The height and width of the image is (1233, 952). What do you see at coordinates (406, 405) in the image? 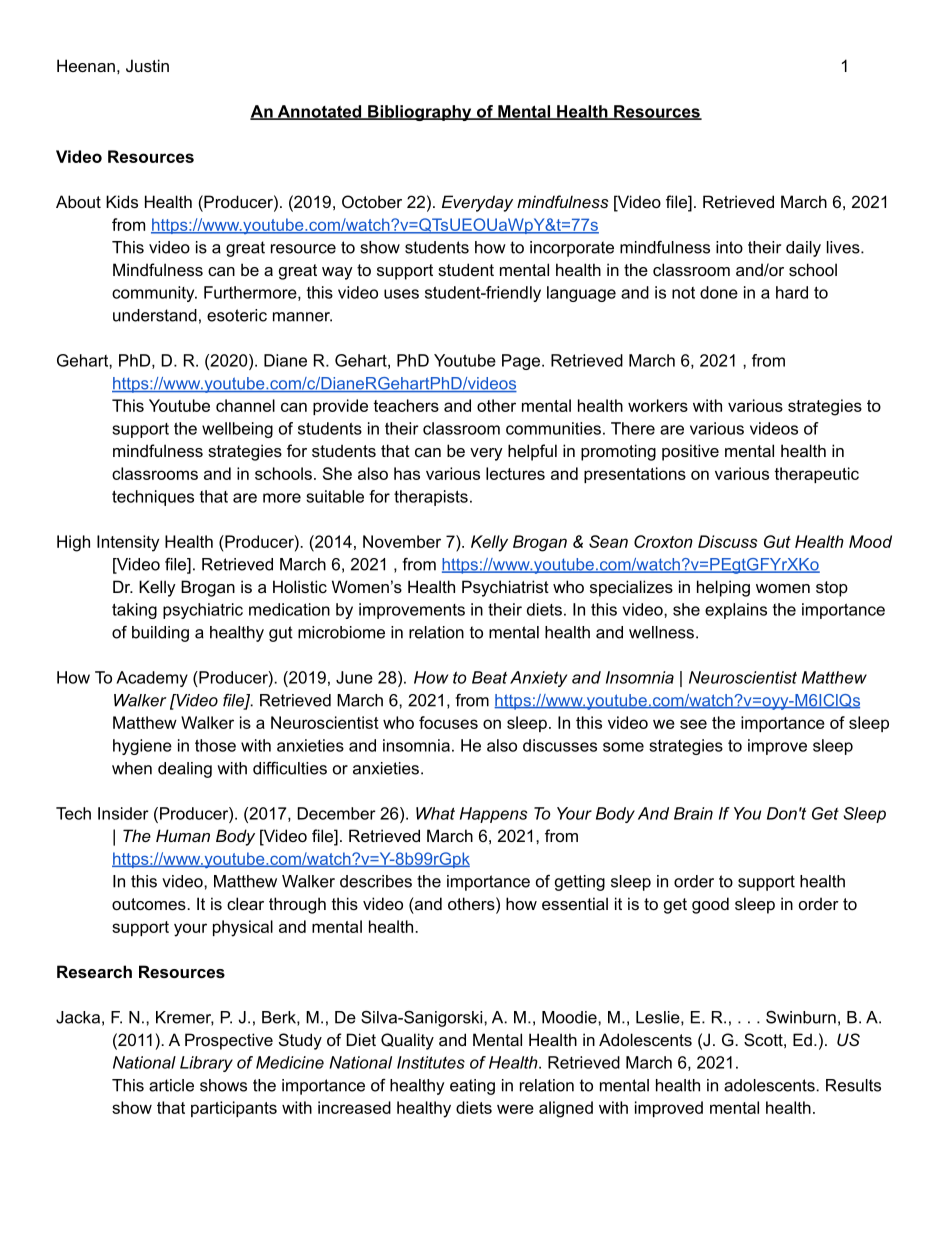
I see `teachers` at bounding box center [406, 405].
